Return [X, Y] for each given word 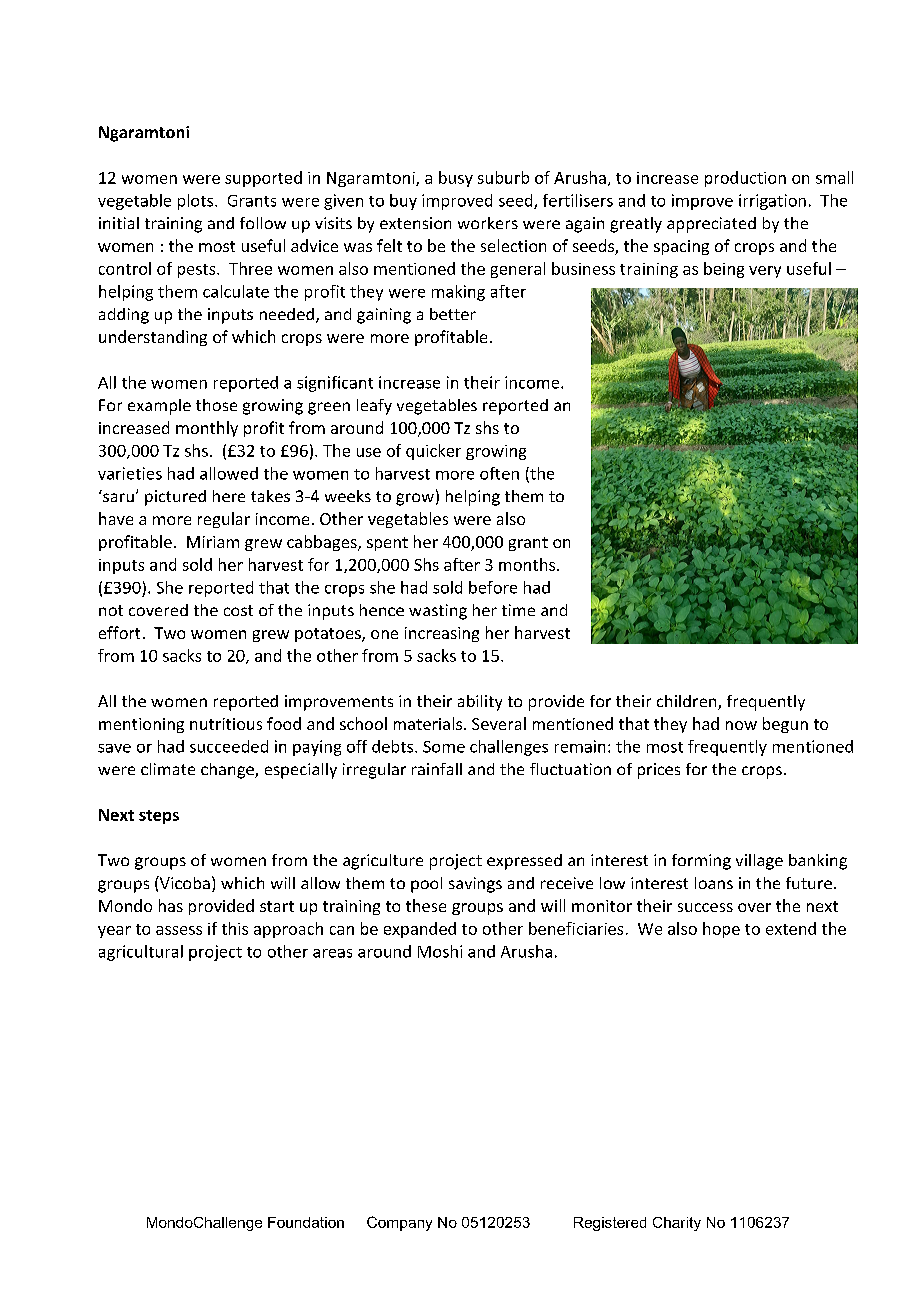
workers [488, 223]
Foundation [306, 1222]
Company [399, 1223]
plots [197, 202]
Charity [677, 1224]
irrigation [772, 202]
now [741, 725]
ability [480, 703]
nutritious [226, 724]
